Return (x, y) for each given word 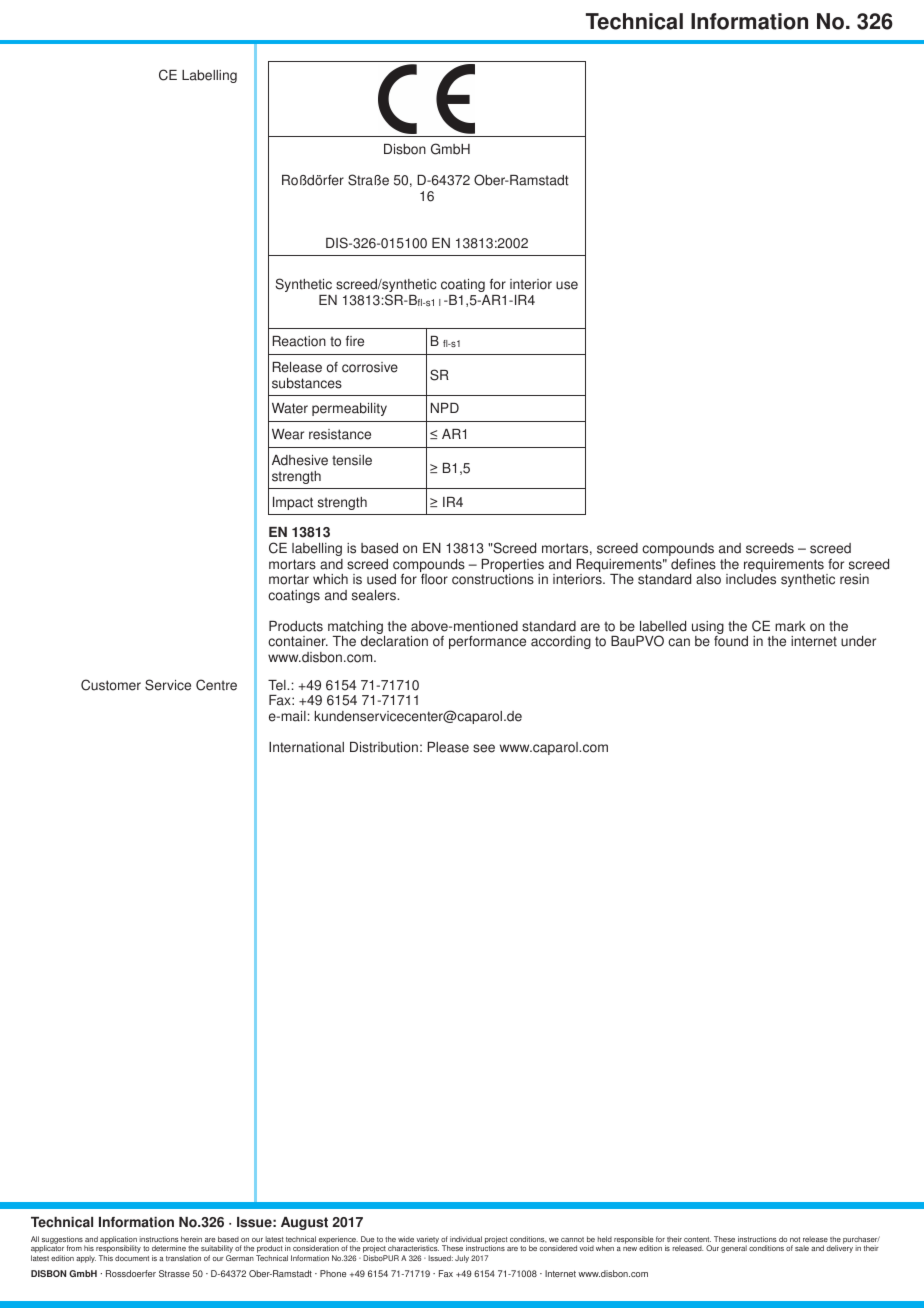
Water (290, 408)
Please (448, 747)
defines (693, 564)
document (132, 1258)
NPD (445, 408)
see (484, 748)
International (306, 747)
